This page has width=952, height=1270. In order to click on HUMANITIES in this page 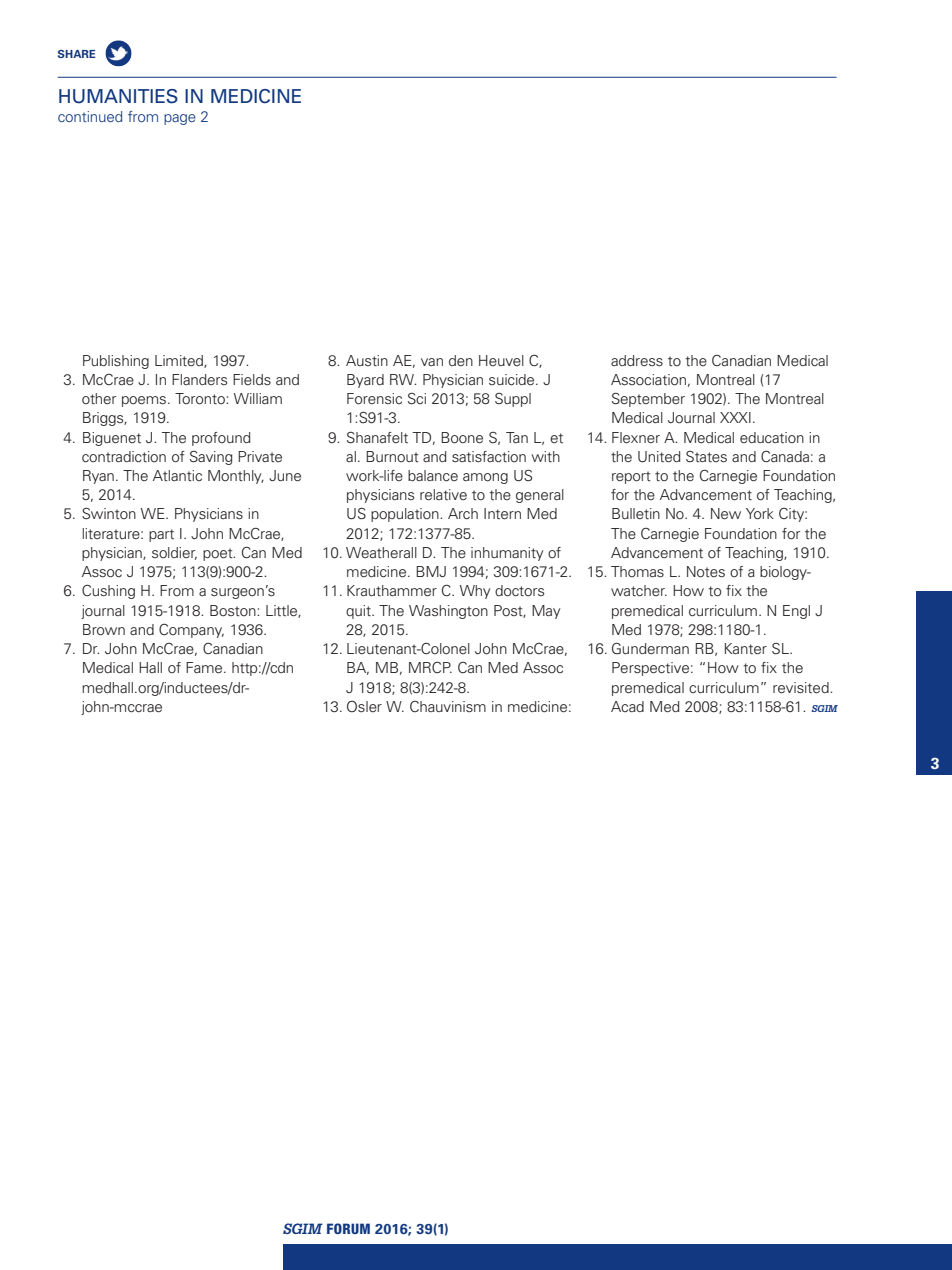, I will do `click(118, 96)`.
